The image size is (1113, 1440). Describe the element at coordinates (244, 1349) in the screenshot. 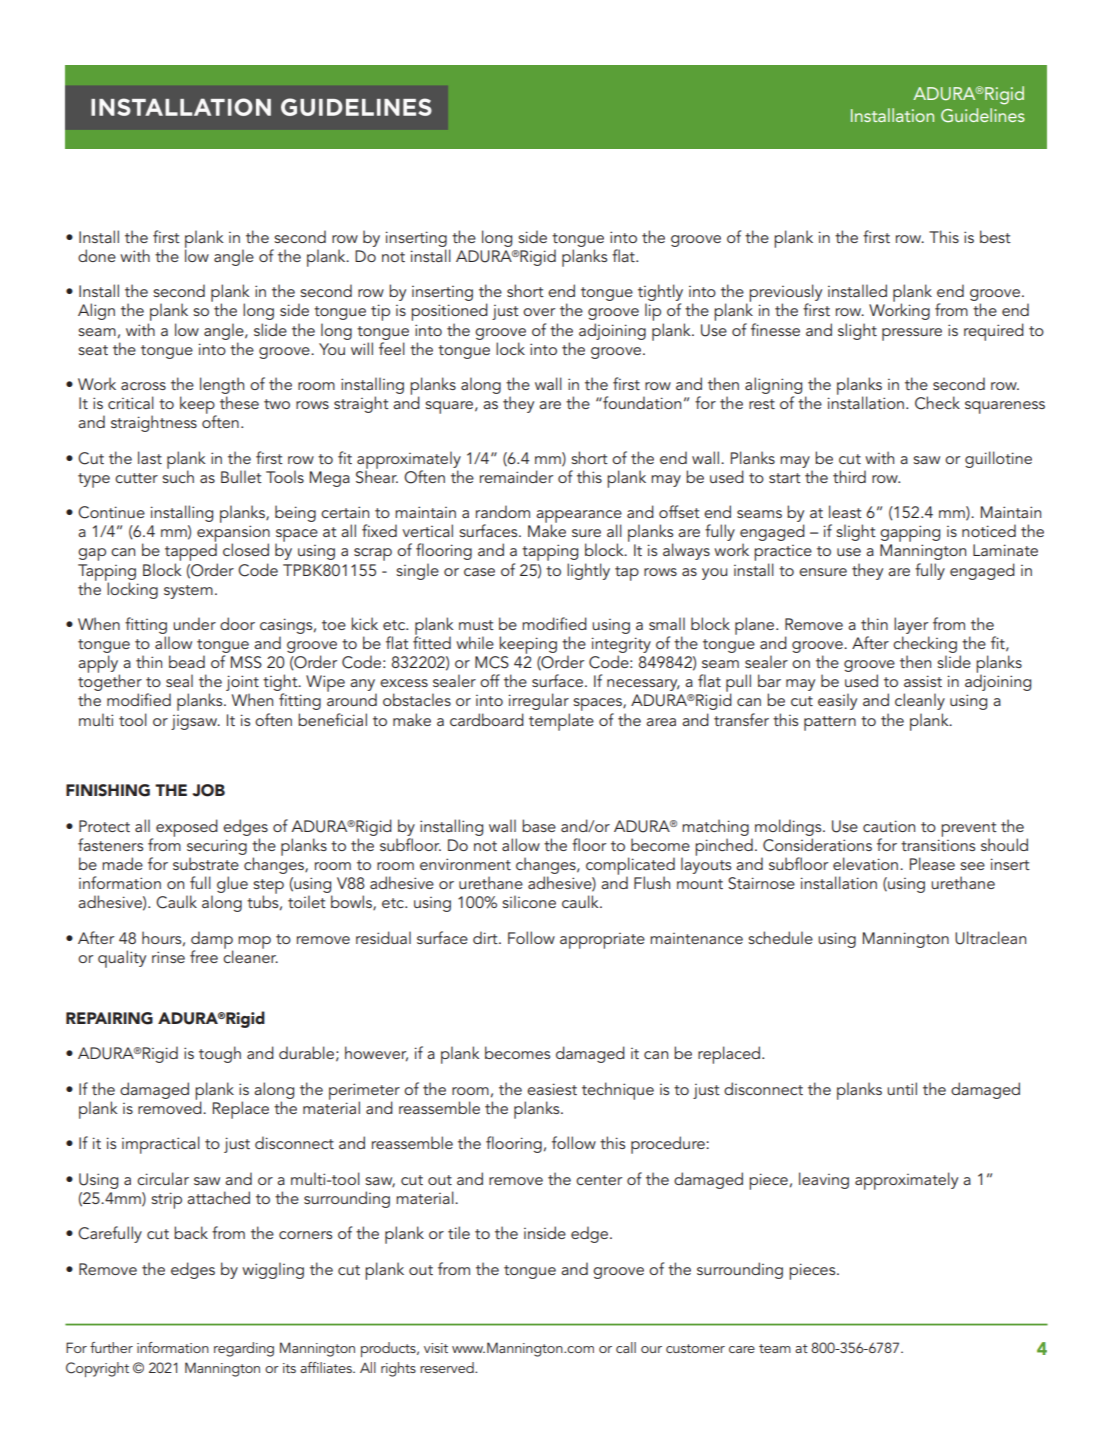

I see `regarding` at that location.
